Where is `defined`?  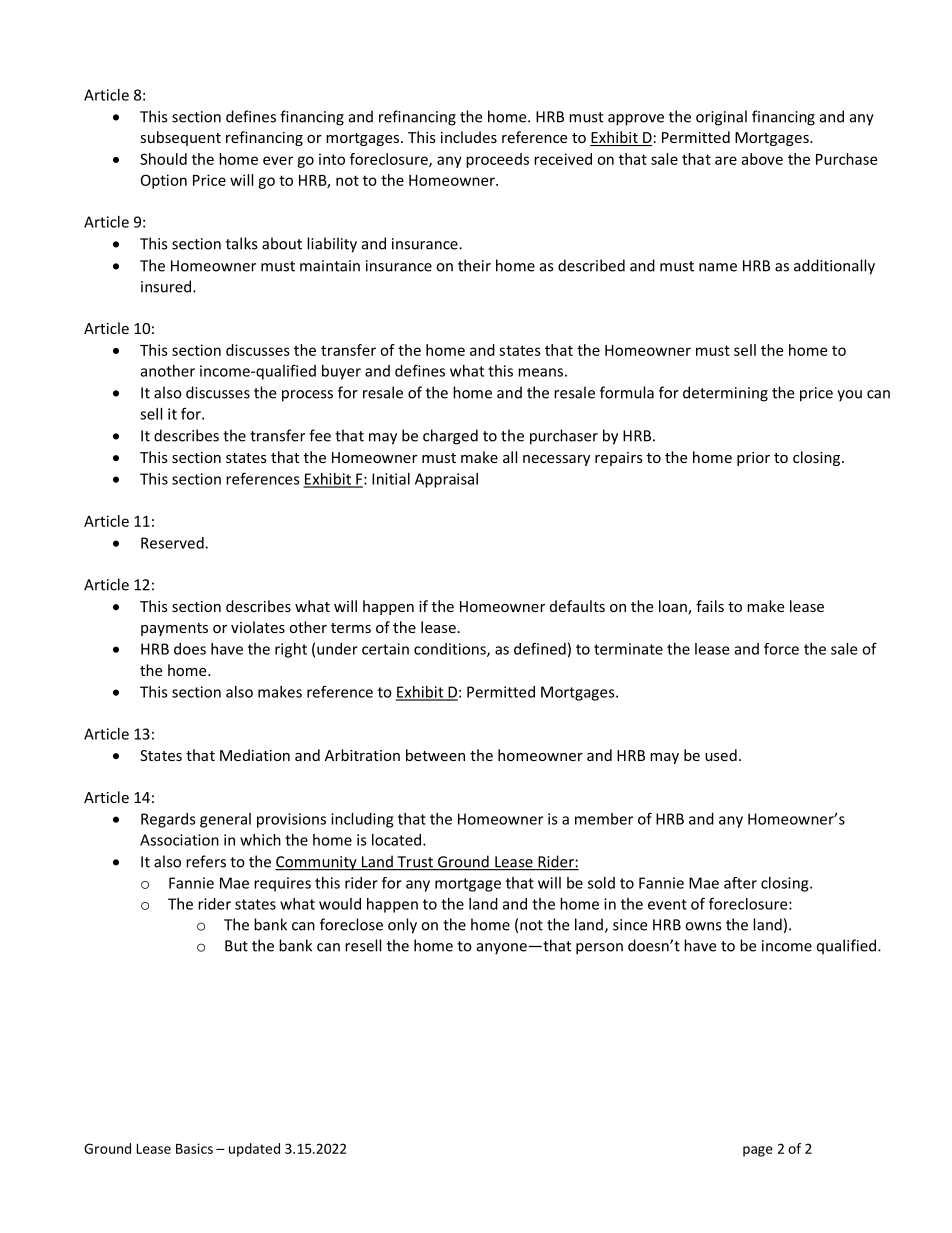
defined is located at coordinates (540, 648).
